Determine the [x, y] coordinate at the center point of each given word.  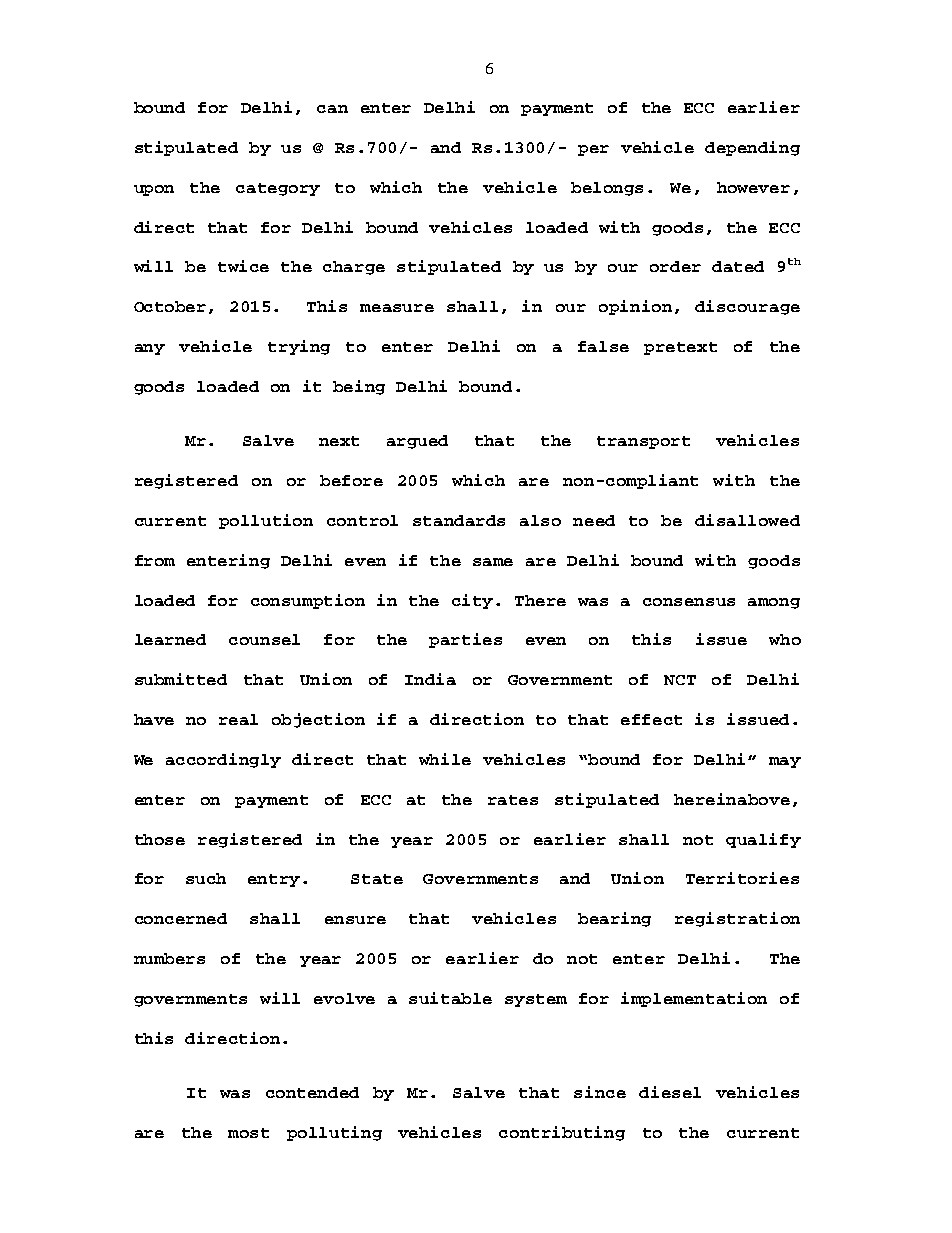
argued [417, 442]
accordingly [223, 760]
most [248, 1133]
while [445, 759]
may [785, 762]
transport [643, 442]
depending [752, 148]
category [278, 189]
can [332, 109]
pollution [266, 521]
